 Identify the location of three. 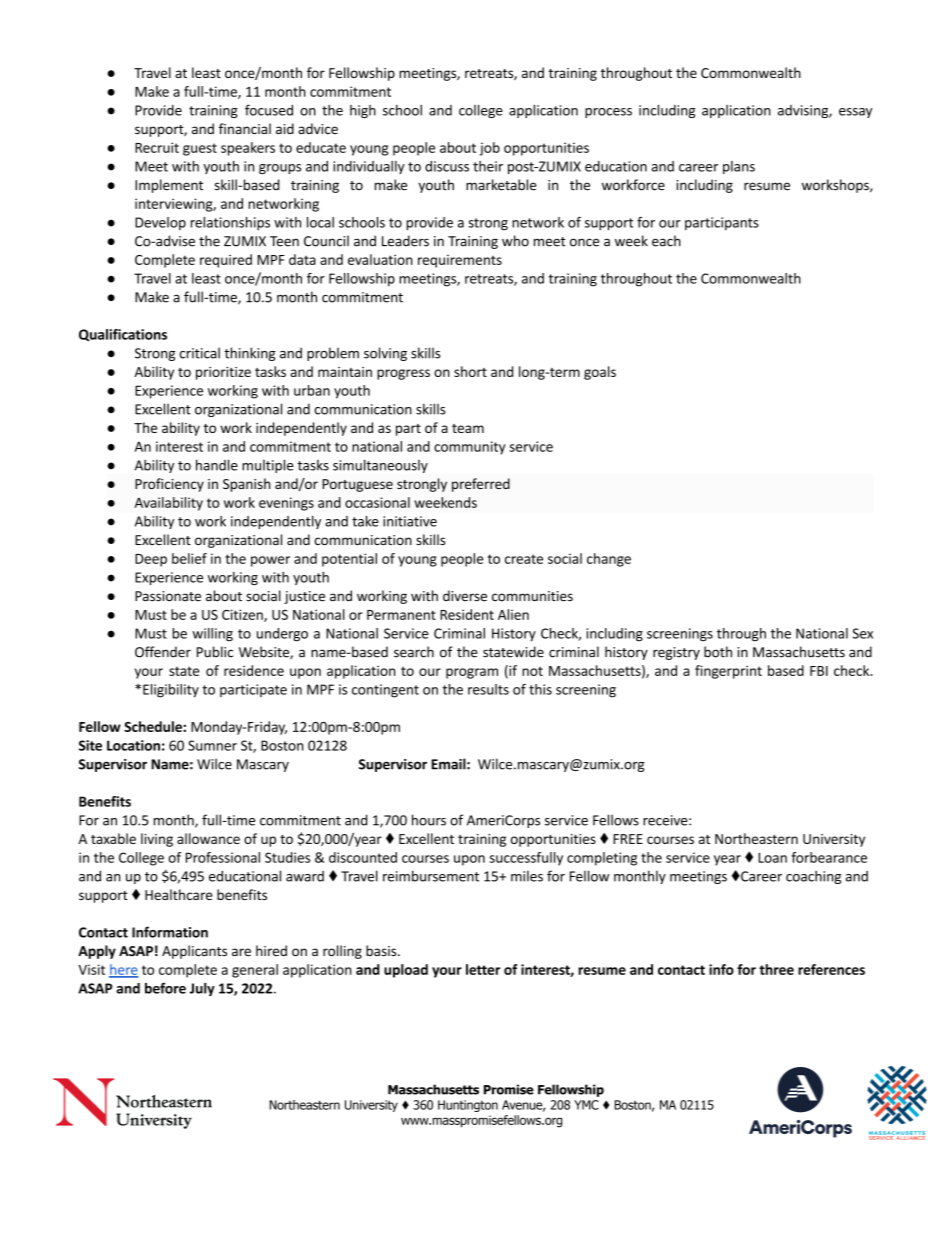
(776, 969).
